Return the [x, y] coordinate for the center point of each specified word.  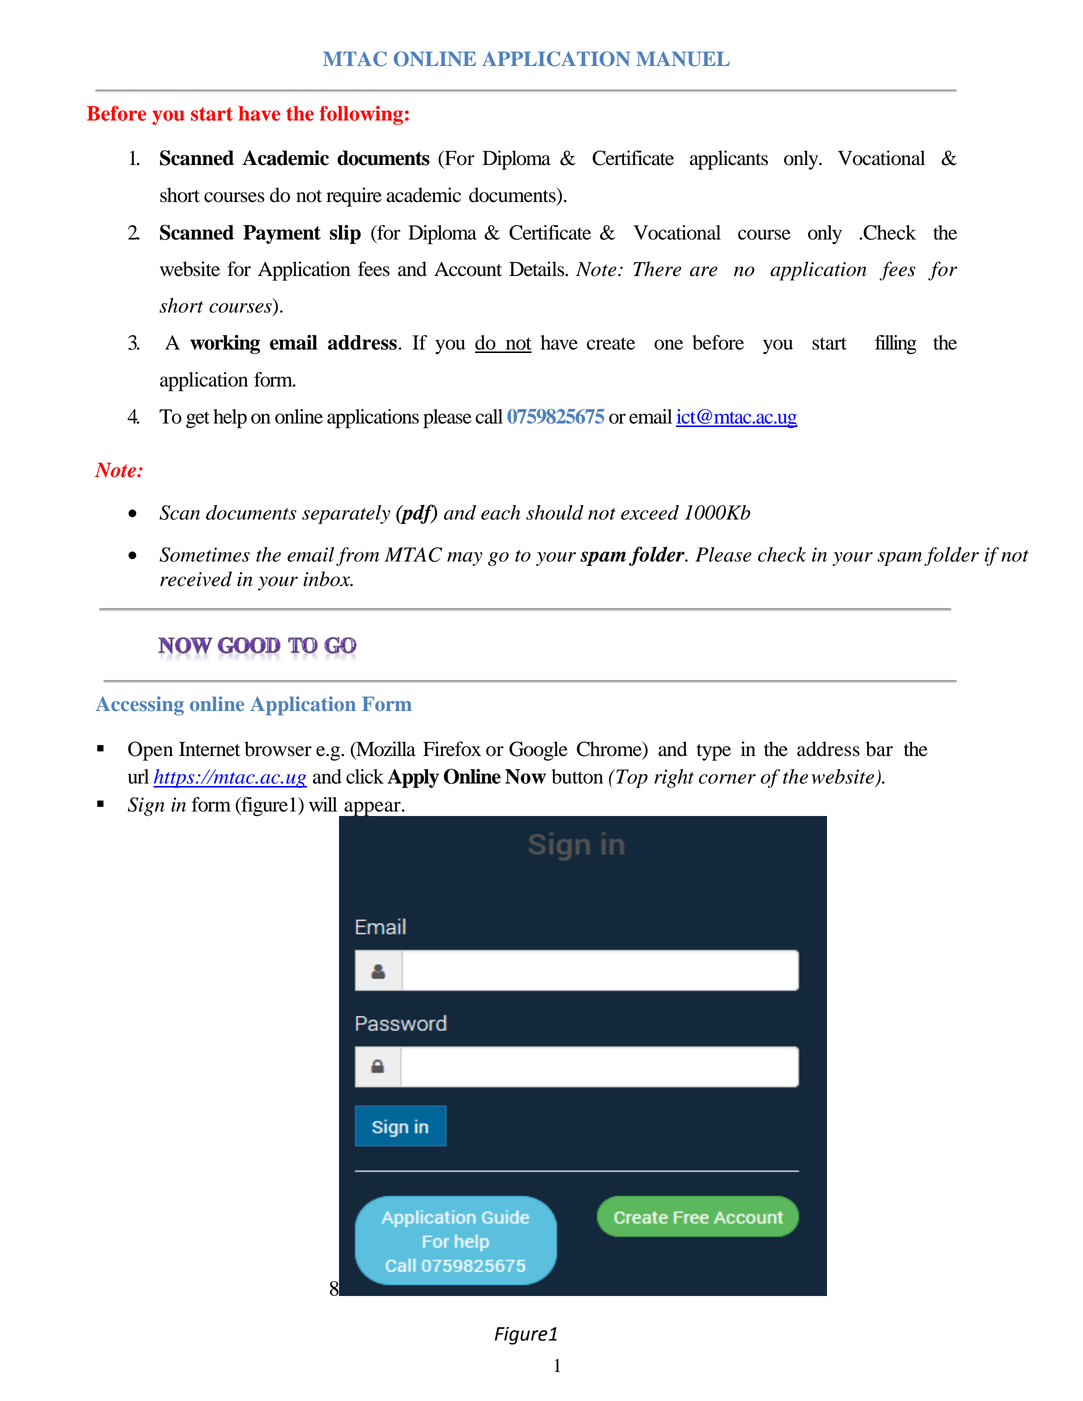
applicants [729, 160]
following [361, 115]
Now [525, 776]
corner [727, 779]
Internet [209, 749]
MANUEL [683, 59]
